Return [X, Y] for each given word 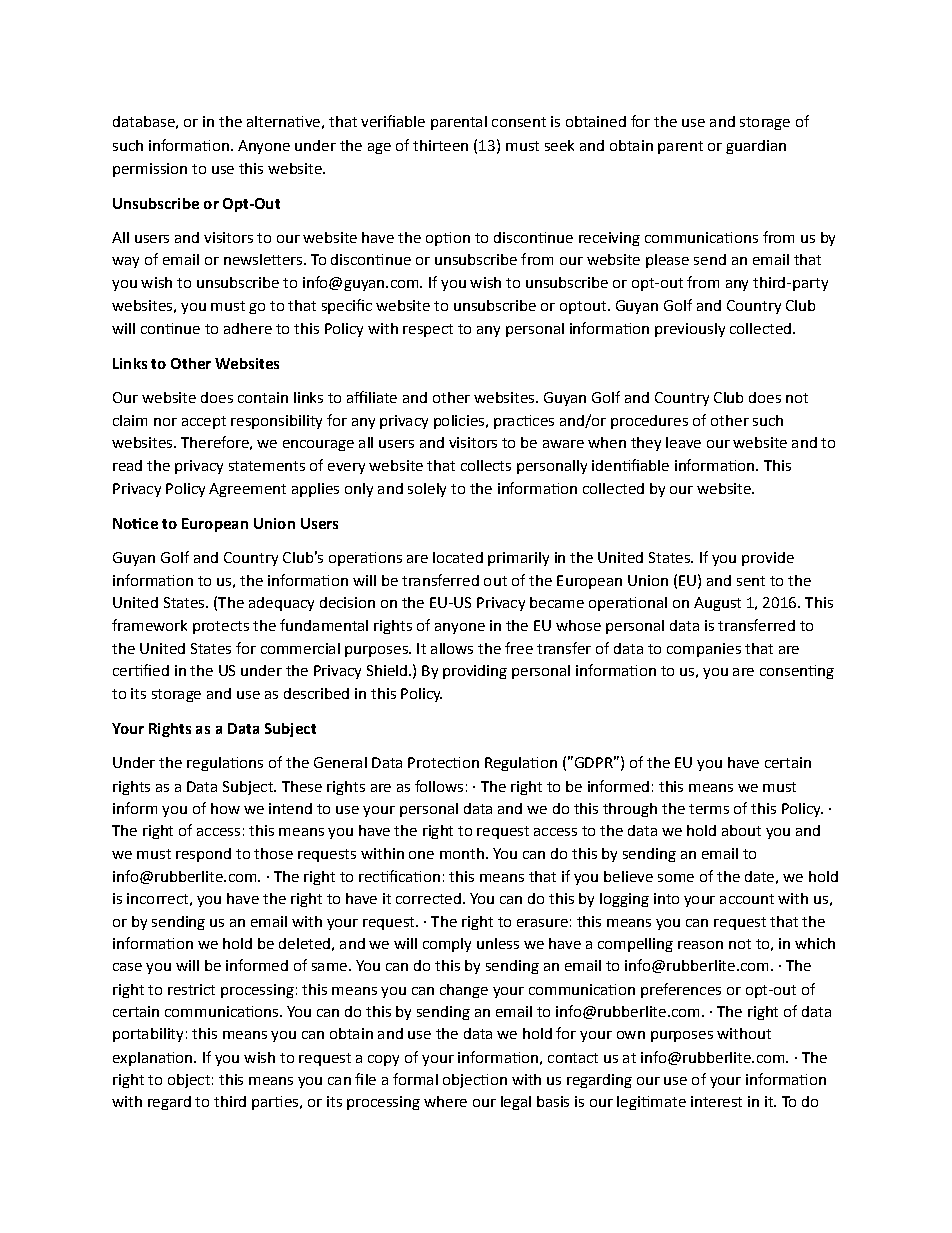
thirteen [440, 145]
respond [203, 855]
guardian [756, 147]
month [462, 853]
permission [150, 170]
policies [460, 422]
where [445, 1101]
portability [148, 1035]
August [717, 604]
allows [452, 648]
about [741, 830]
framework [149, 625]
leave [683, 442]
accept [204, 422]
